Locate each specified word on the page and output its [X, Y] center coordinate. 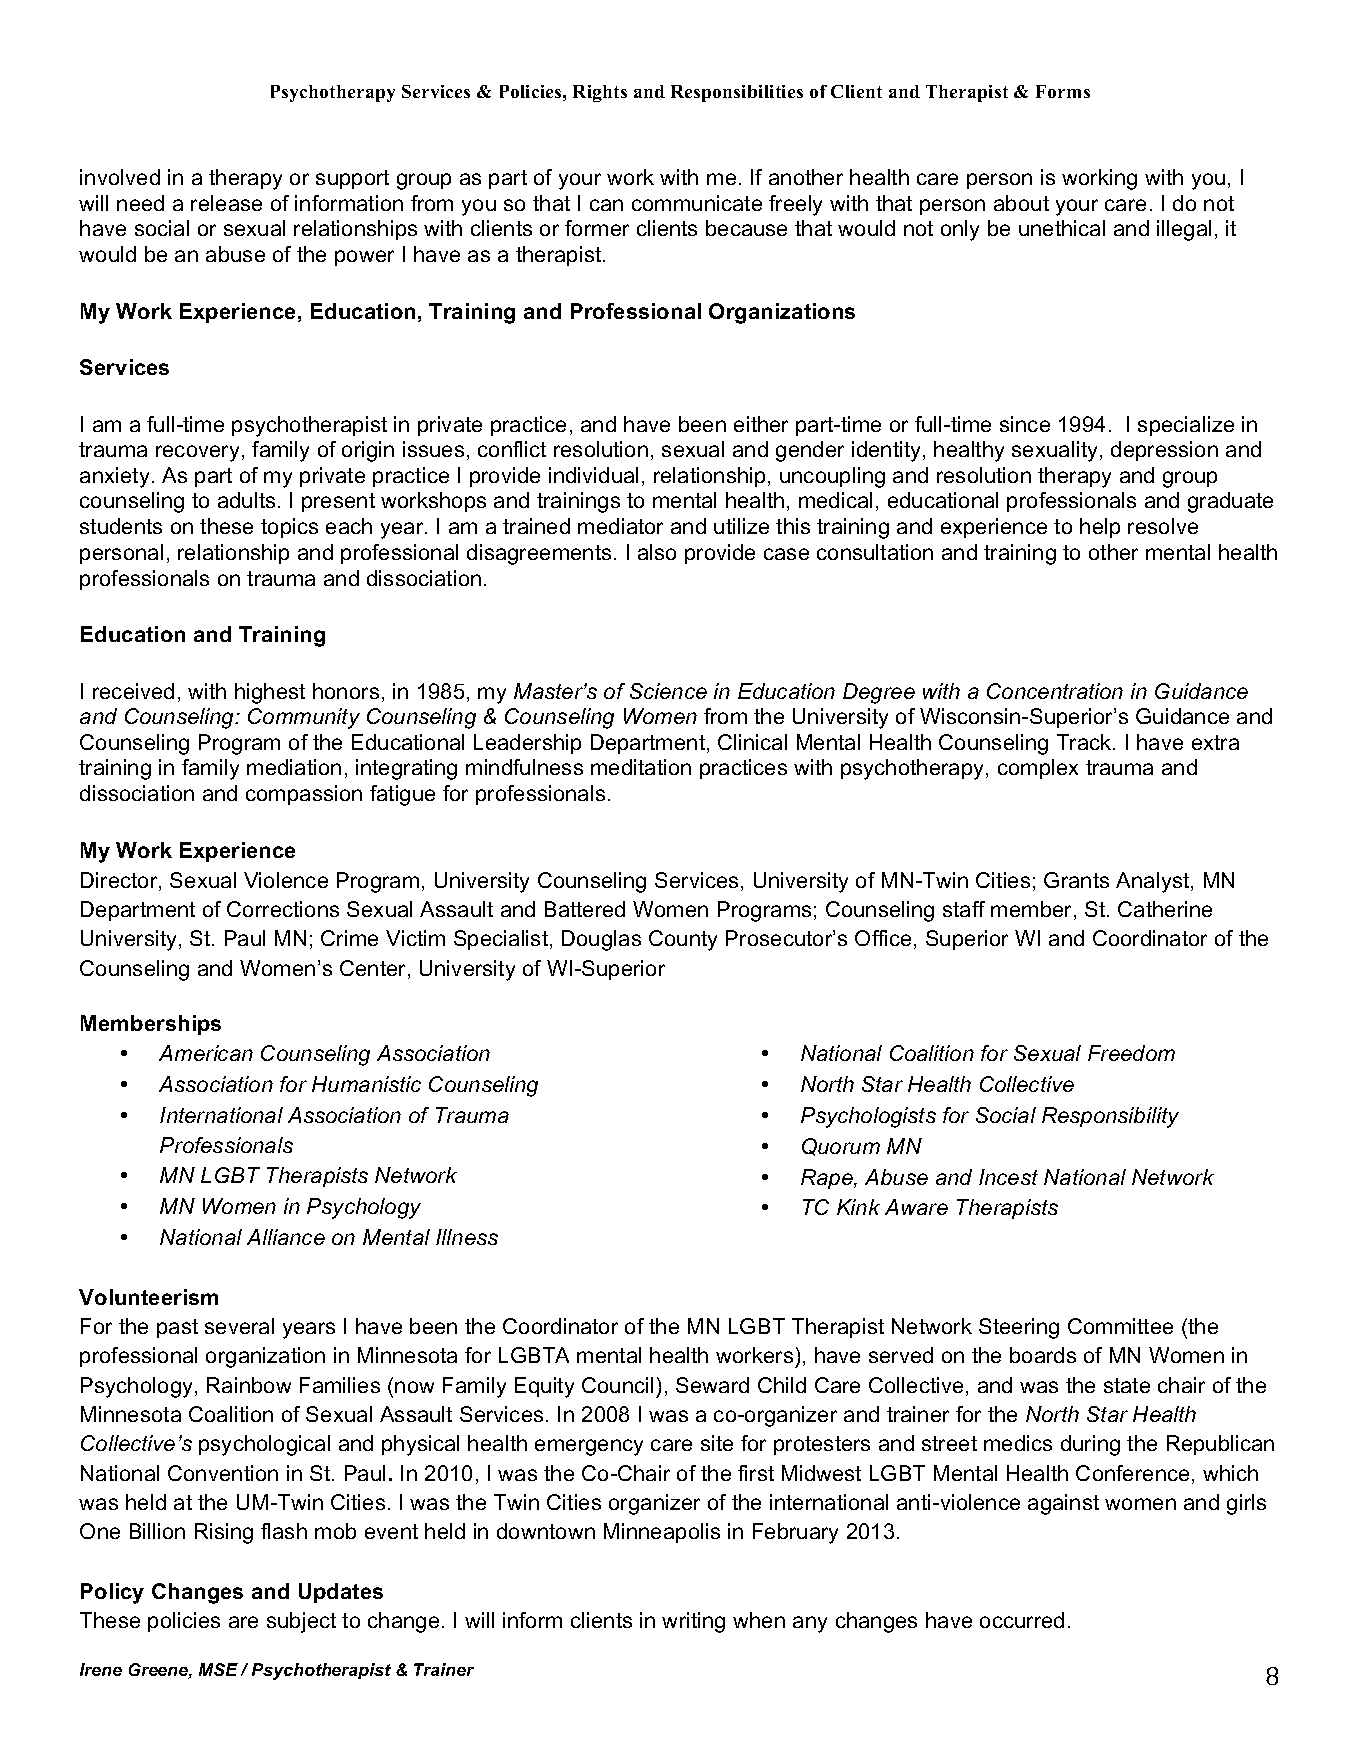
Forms [1063, 91]
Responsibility [1110, 1117]
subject [301, 1622]
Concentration [1055, 691]
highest [270, 693]
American [206, 1053]
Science [668, 691]
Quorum [841, 1147]
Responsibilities [737, 93]
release [226, 203]
